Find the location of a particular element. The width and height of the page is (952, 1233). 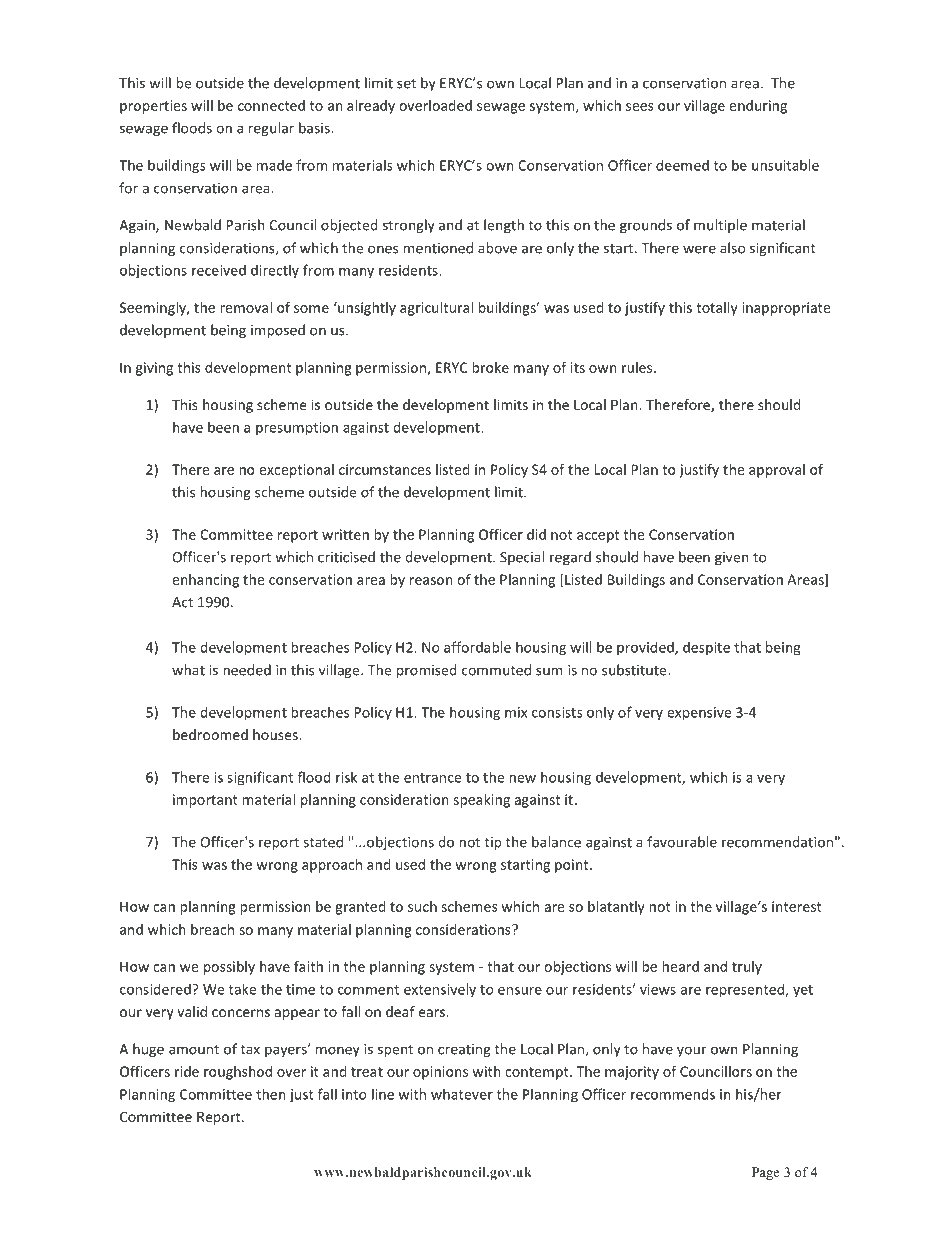

set is located at coordinates (406, 84).
